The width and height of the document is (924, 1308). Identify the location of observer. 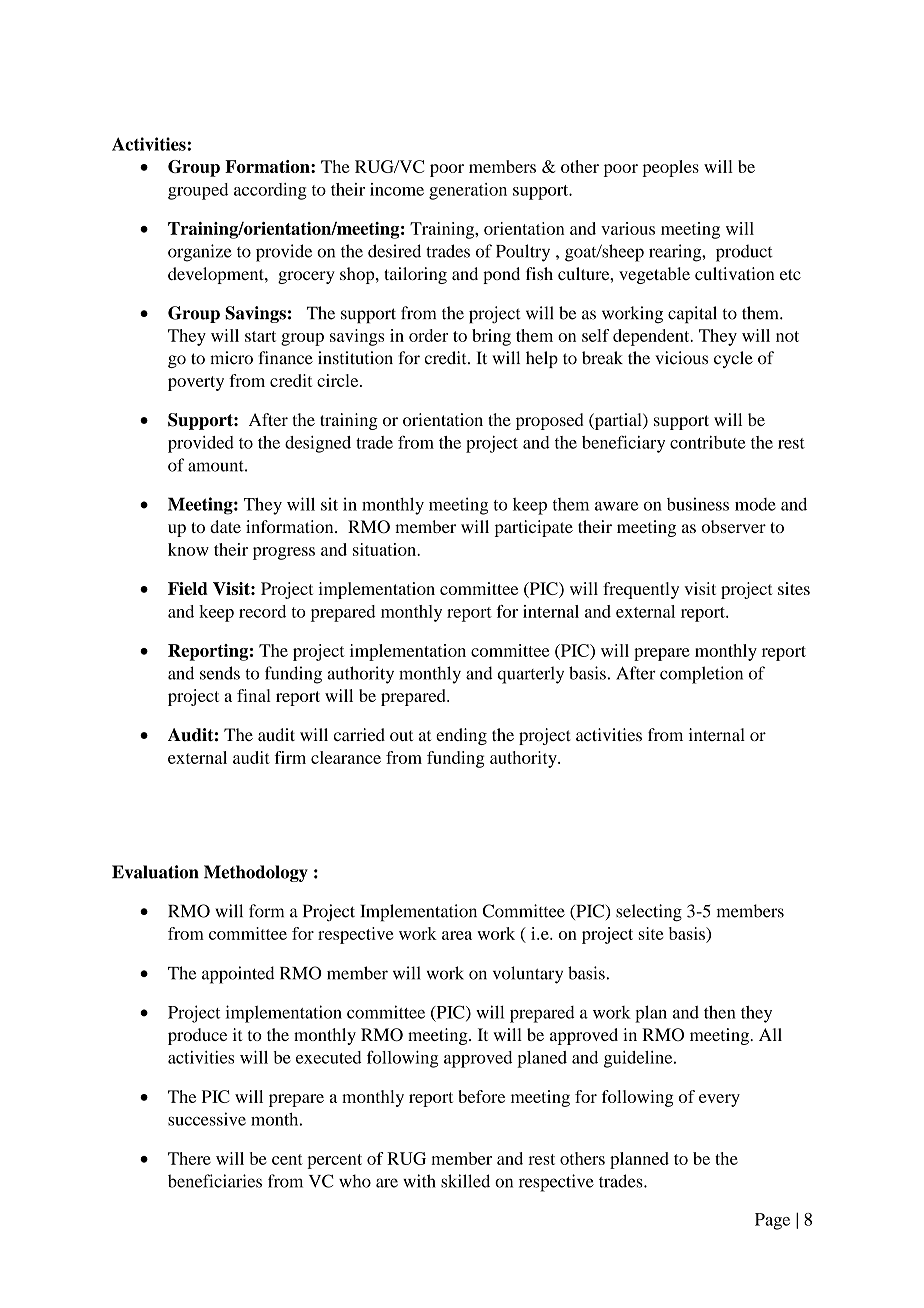
(733, 526).
